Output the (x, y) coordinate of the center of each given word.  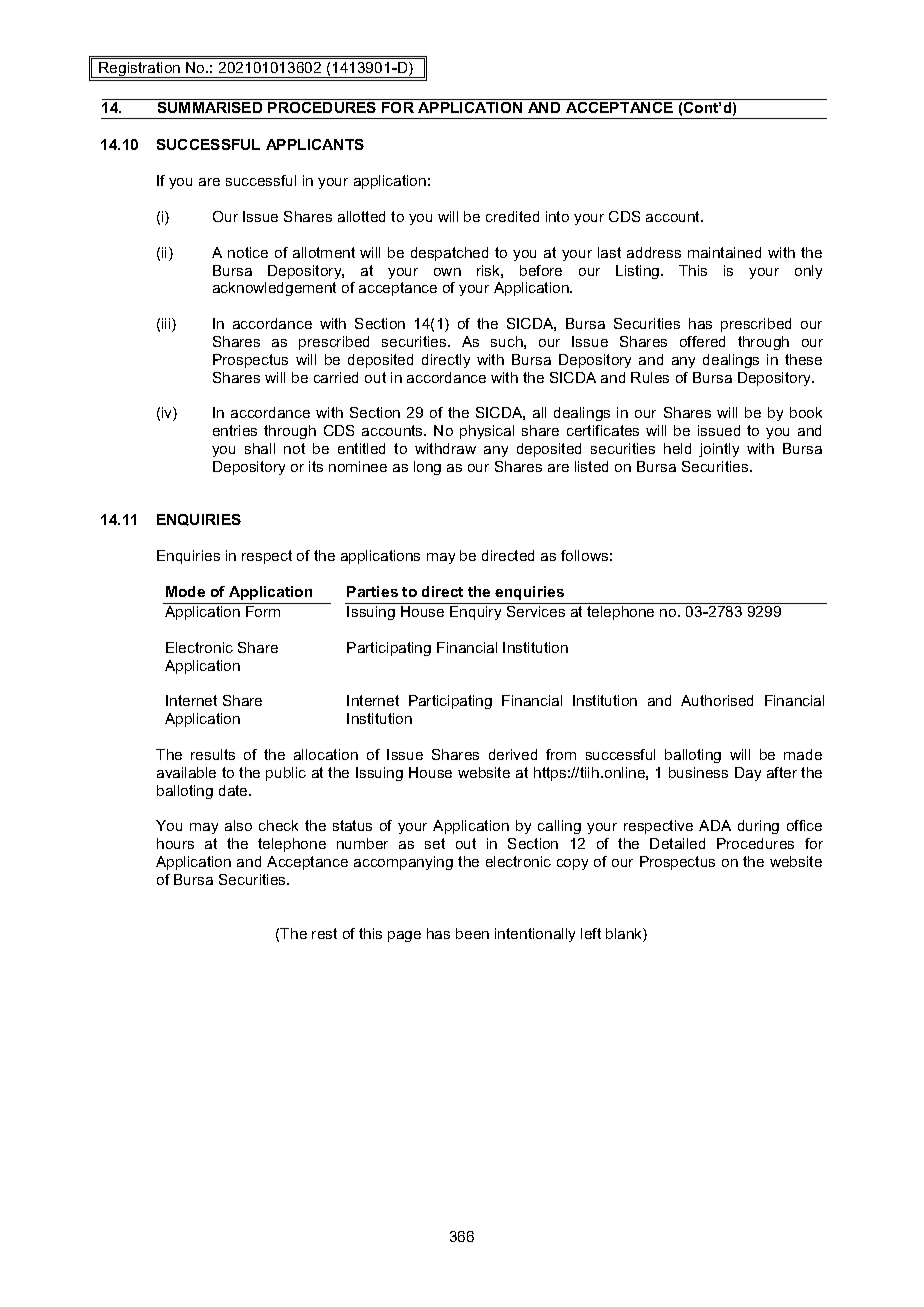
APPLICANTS (315, 144)
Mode (185, 591)
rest (324, 933)
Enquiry (475, 613)
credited (512, 216)
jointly (719, 450)
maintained (724, 252)
